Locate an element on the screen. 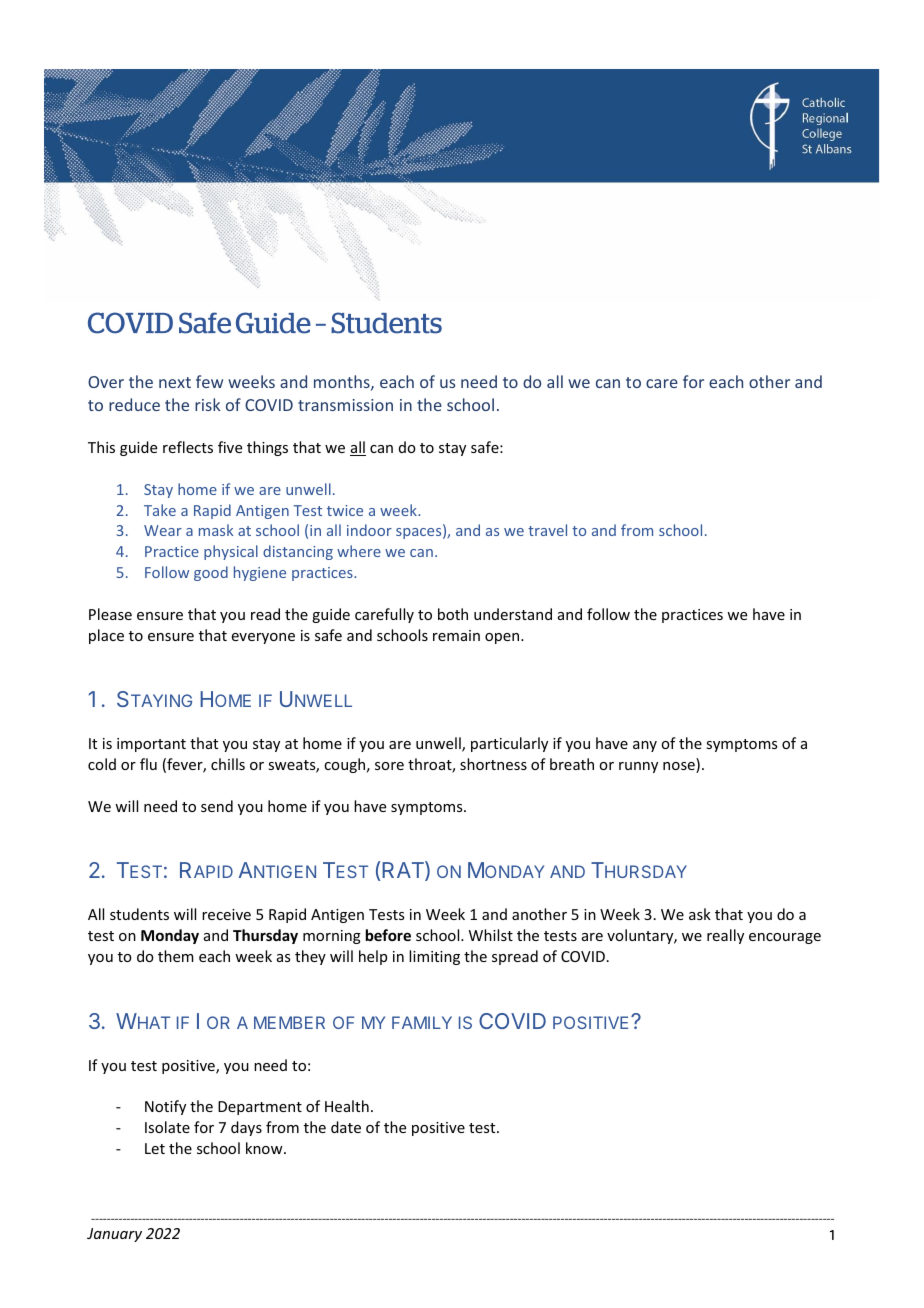 This screenshot has height=1308, width=924. send is located at coordinates (217, 806).
